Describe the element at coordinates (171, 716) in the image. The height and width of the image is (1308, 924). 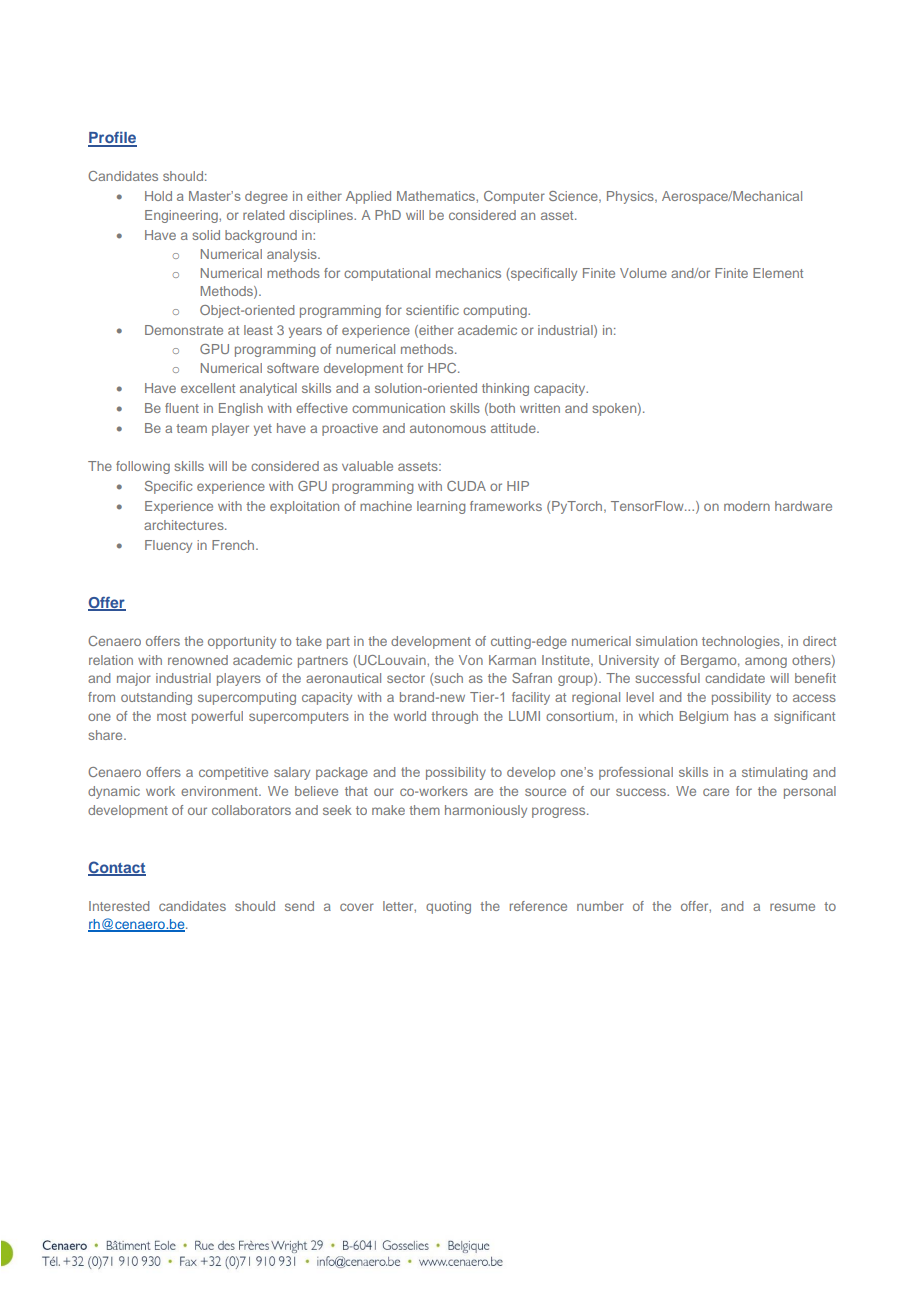
I see `most` at that location.
